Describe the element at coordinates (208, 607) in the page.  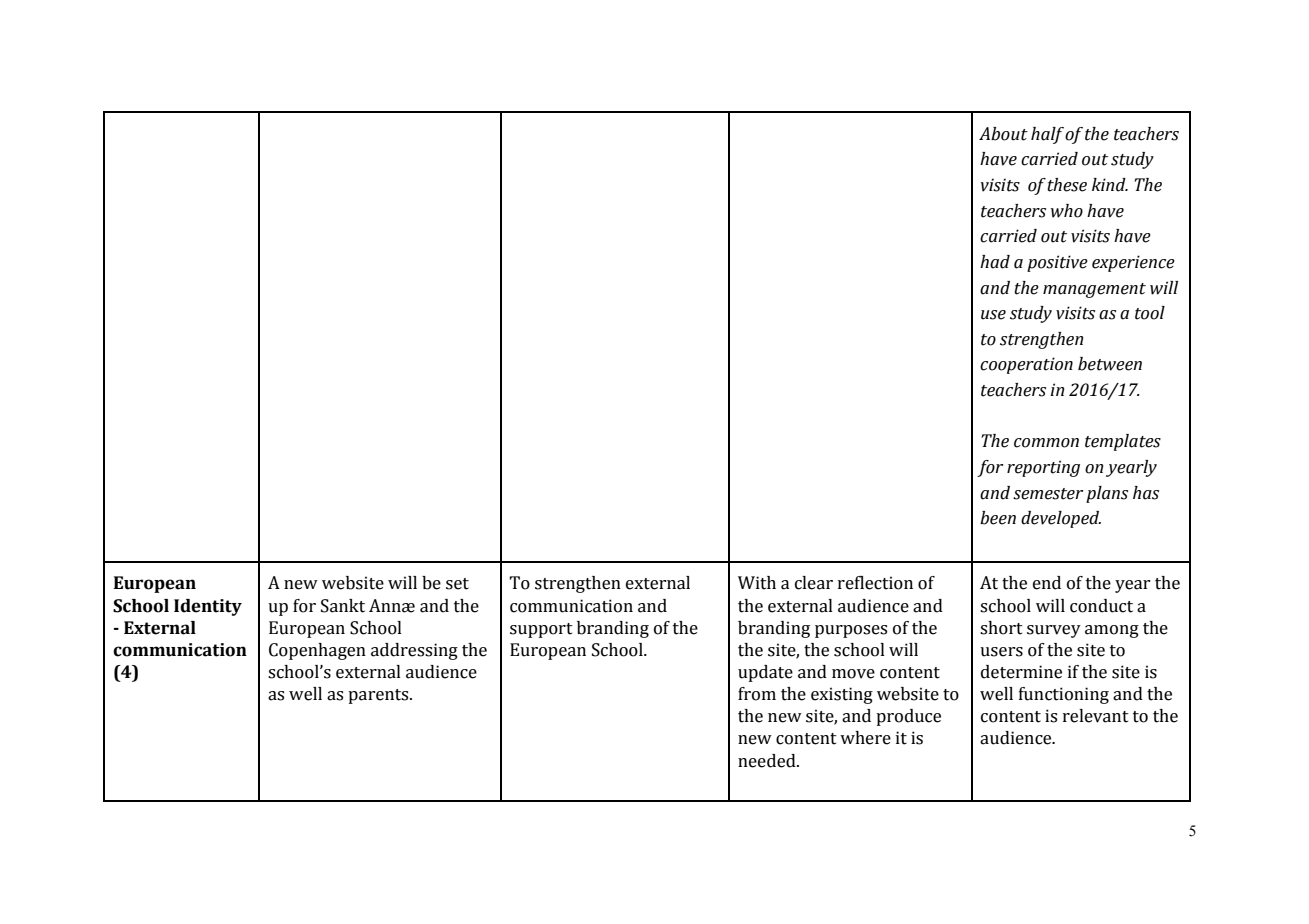
I see `Identity` at that location.
